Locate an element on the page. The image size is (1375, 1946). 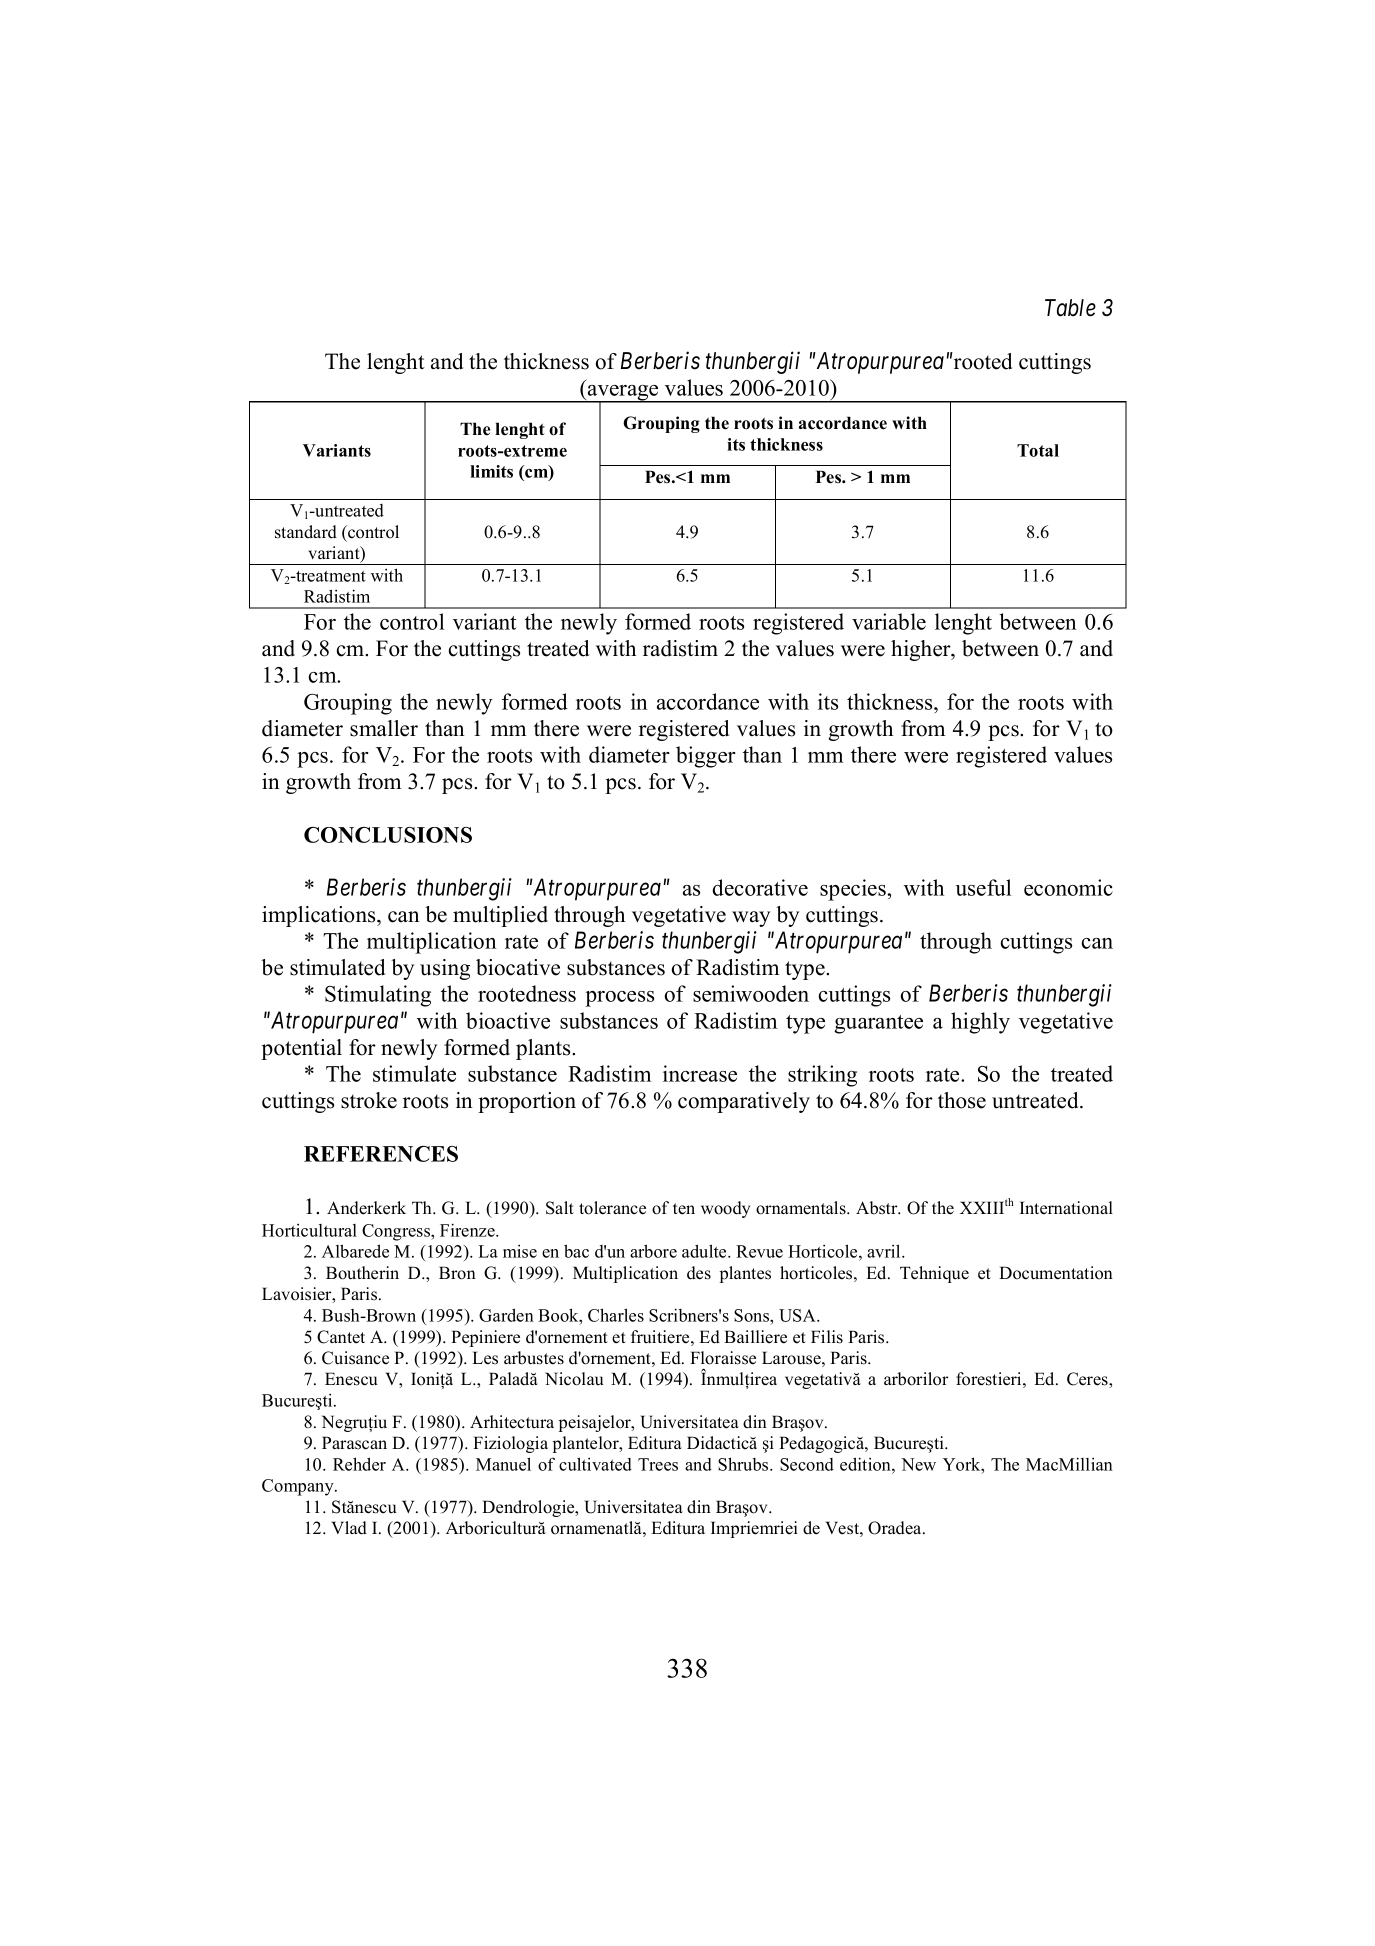
Vlad is located at coordinates (349, 1528).
